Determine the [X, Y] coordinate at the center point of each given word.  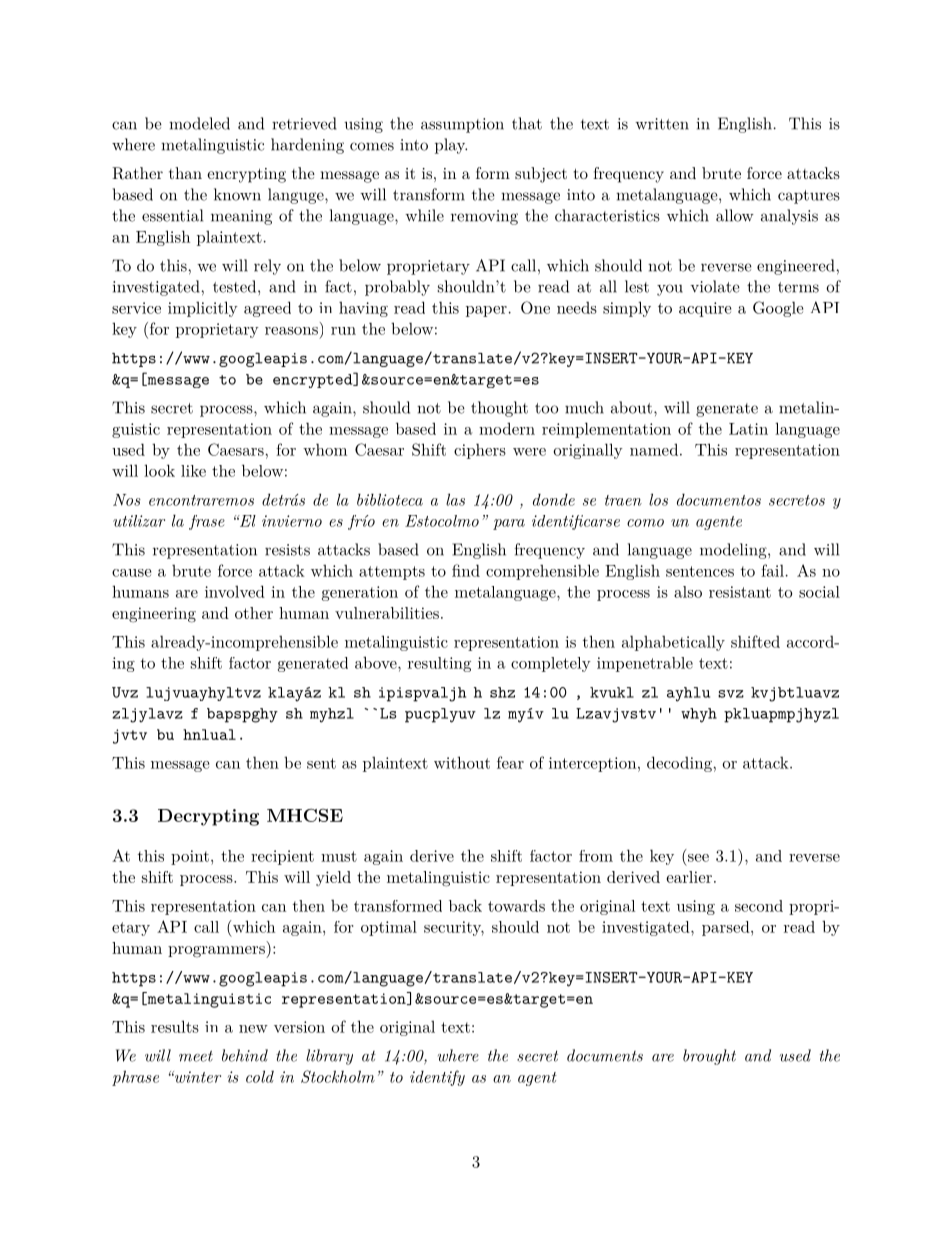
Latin [748, 429]
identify [437, 1078]
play [451, 146]
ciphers [480, 451]
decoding [680, 764]
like [193, 471]
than [185, 173]
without [462, 762]
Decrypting [208, 817]
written [662, 124]
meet [196, 1056]
